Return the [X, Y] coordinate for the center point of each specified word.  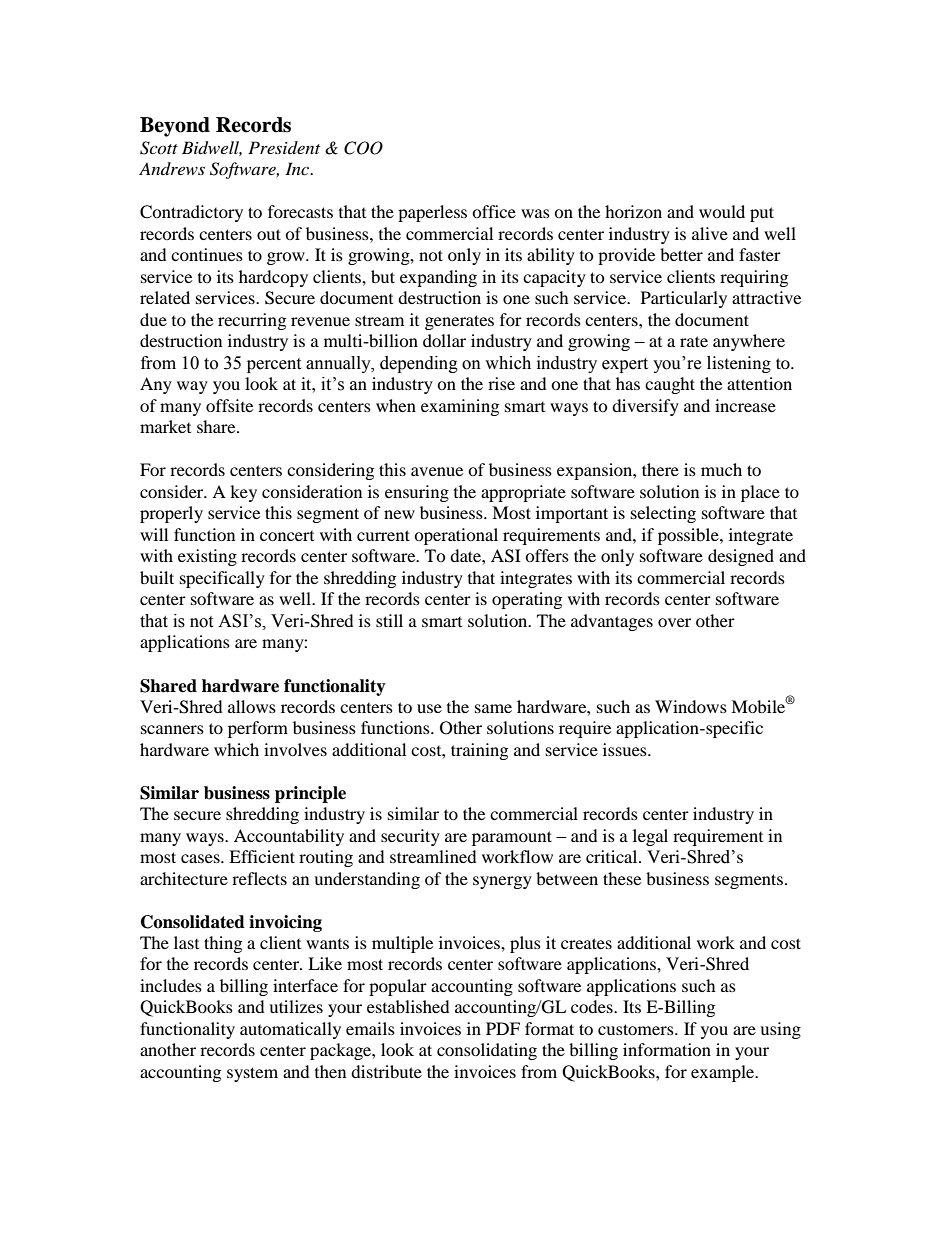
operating [527, 600]
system [252, 1074]
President [284, 147]
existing [207, 557]
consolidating [487, 1051]
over [674, 622]
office [494, 211]
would [722, 211]
